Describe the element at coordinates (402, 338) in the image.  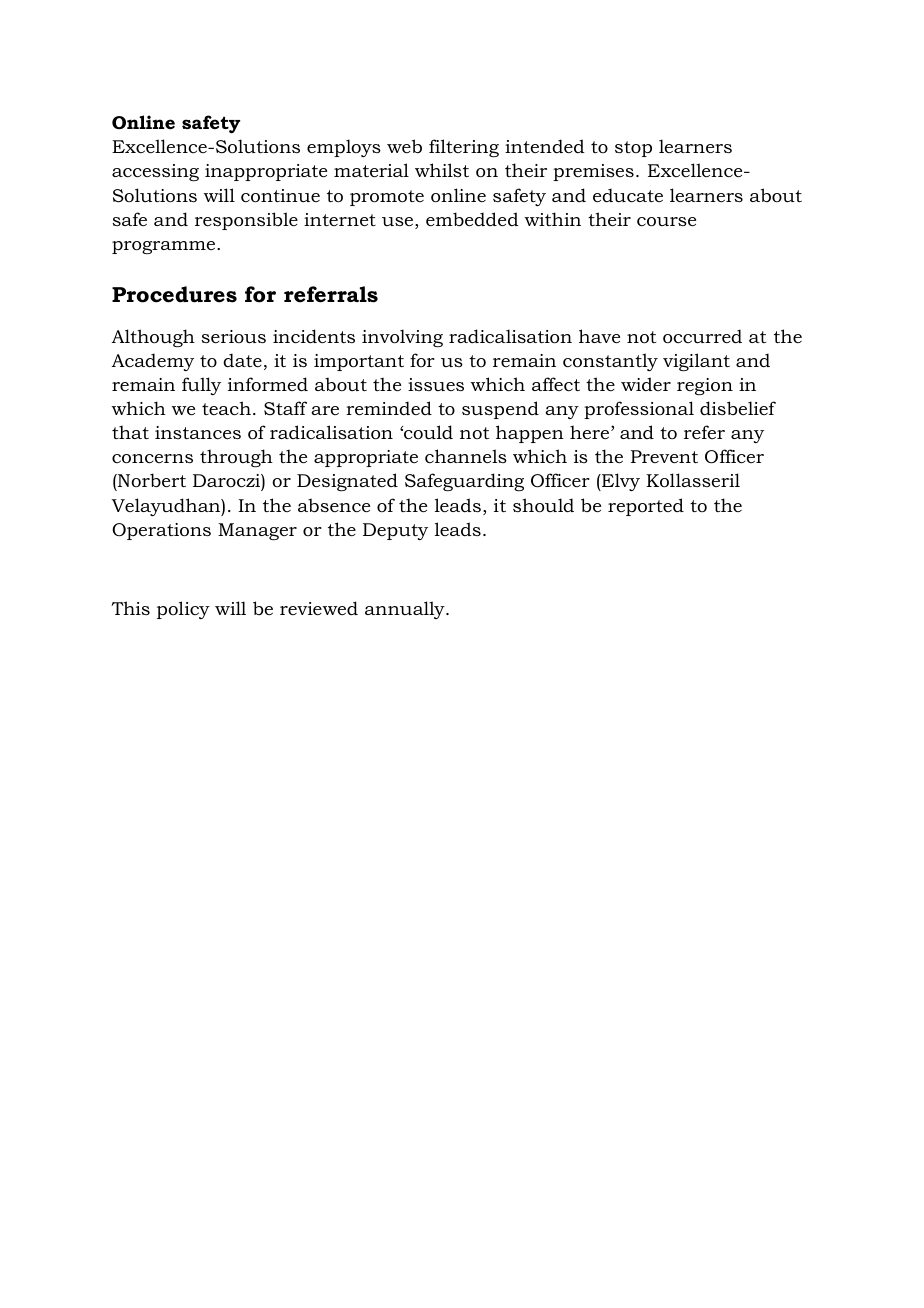
I see `involving` at that location.
